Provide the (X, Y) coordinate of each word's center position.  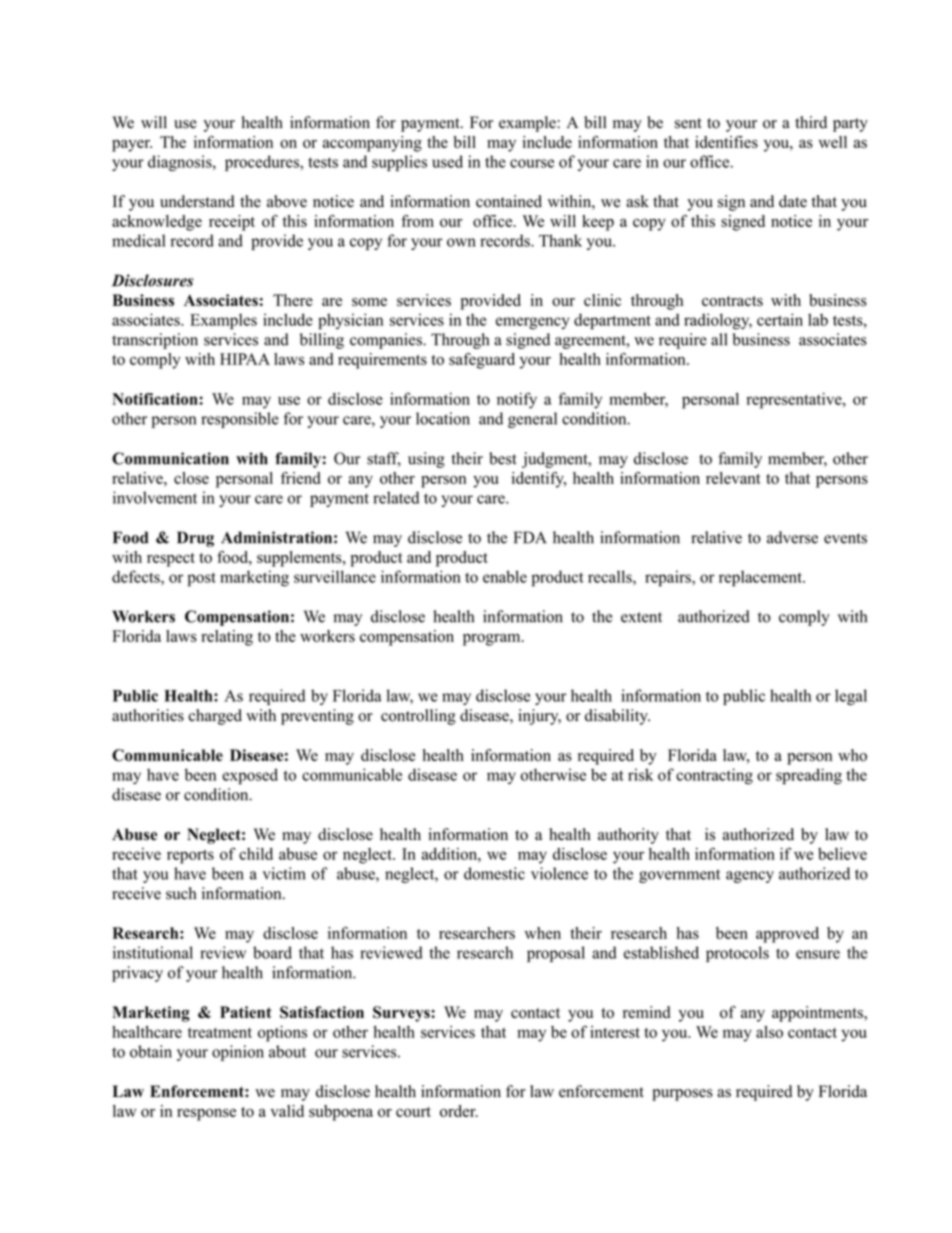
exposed (250, 776)
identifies (726, 142)
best (503, 458)
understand (197, 201)
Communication (170, 458)
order (459, 1111)
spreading (809, 776)
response (206, 1114)
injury (539, 717)
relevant (733, 478)
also (769, 1032)
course (532, 163)
